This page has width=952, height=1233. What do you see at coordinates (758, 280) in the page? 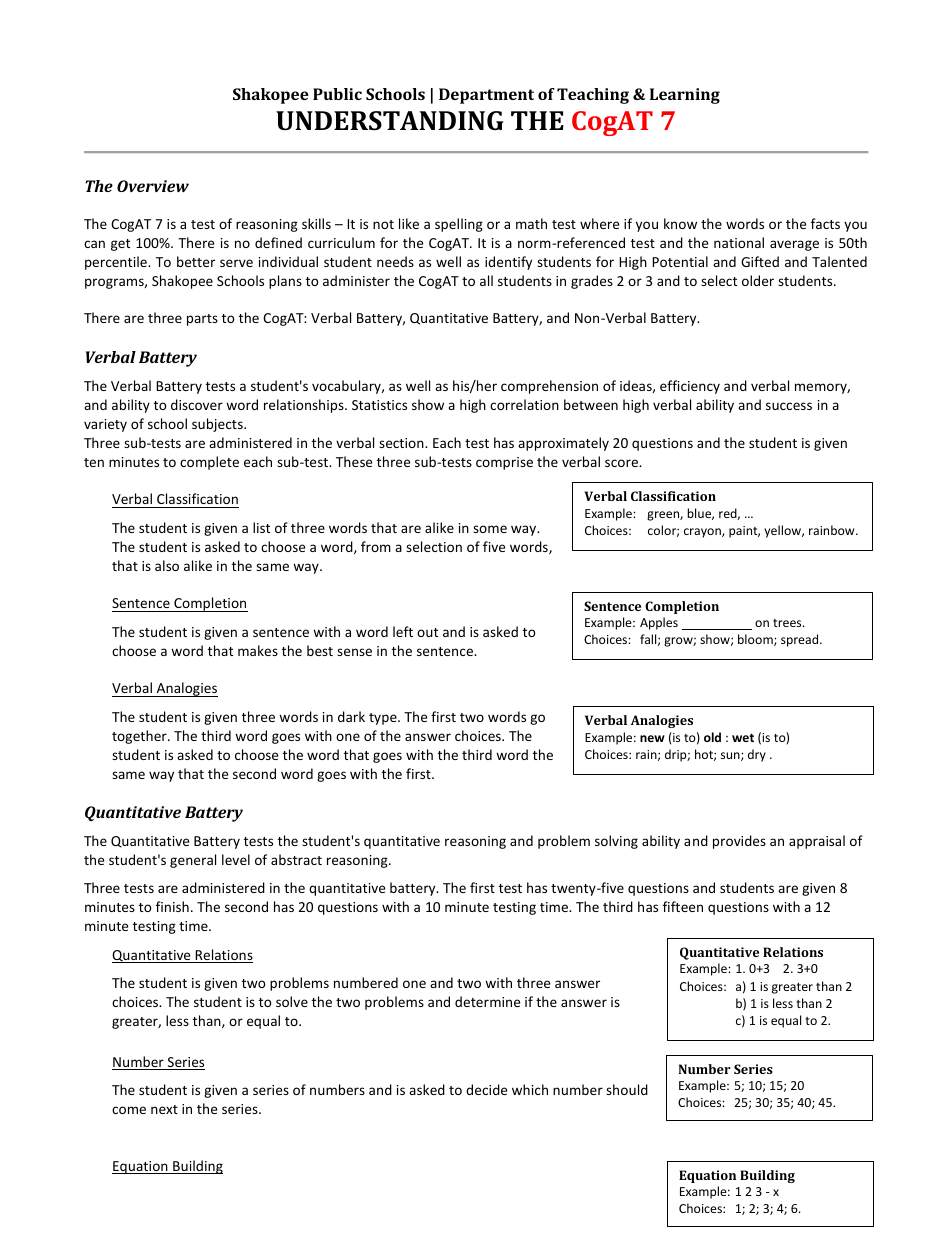
I see `older` at bounding box center [758, 280].
